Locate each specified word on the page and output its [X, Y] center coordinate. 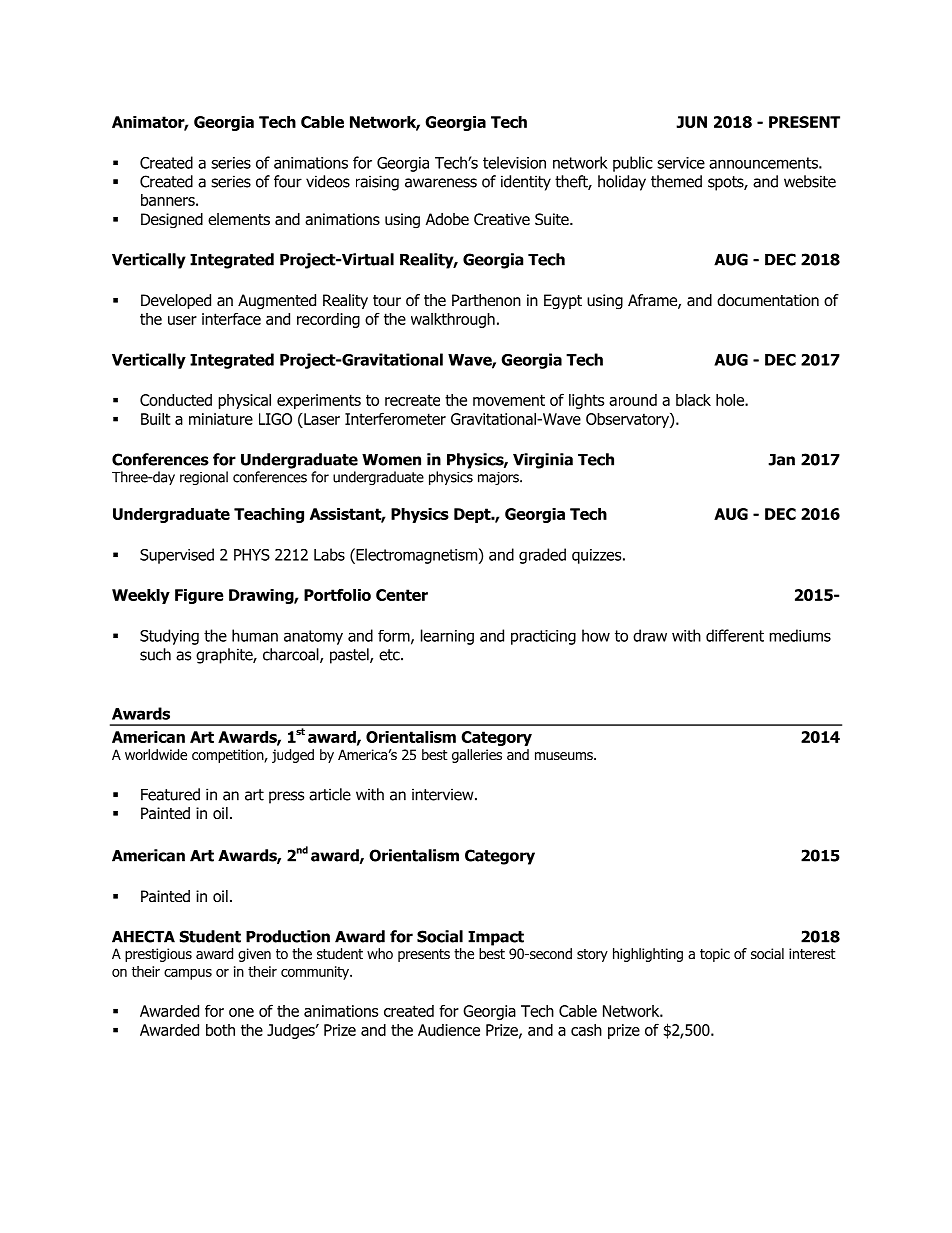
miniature [221, 419]
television [514, 162]
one [241, 1012]
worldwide [156, 755]
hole [731, 400]
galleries [477, 756]
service [681, 163]
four [288, 181]
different [735, 635]
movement [509, 400]
